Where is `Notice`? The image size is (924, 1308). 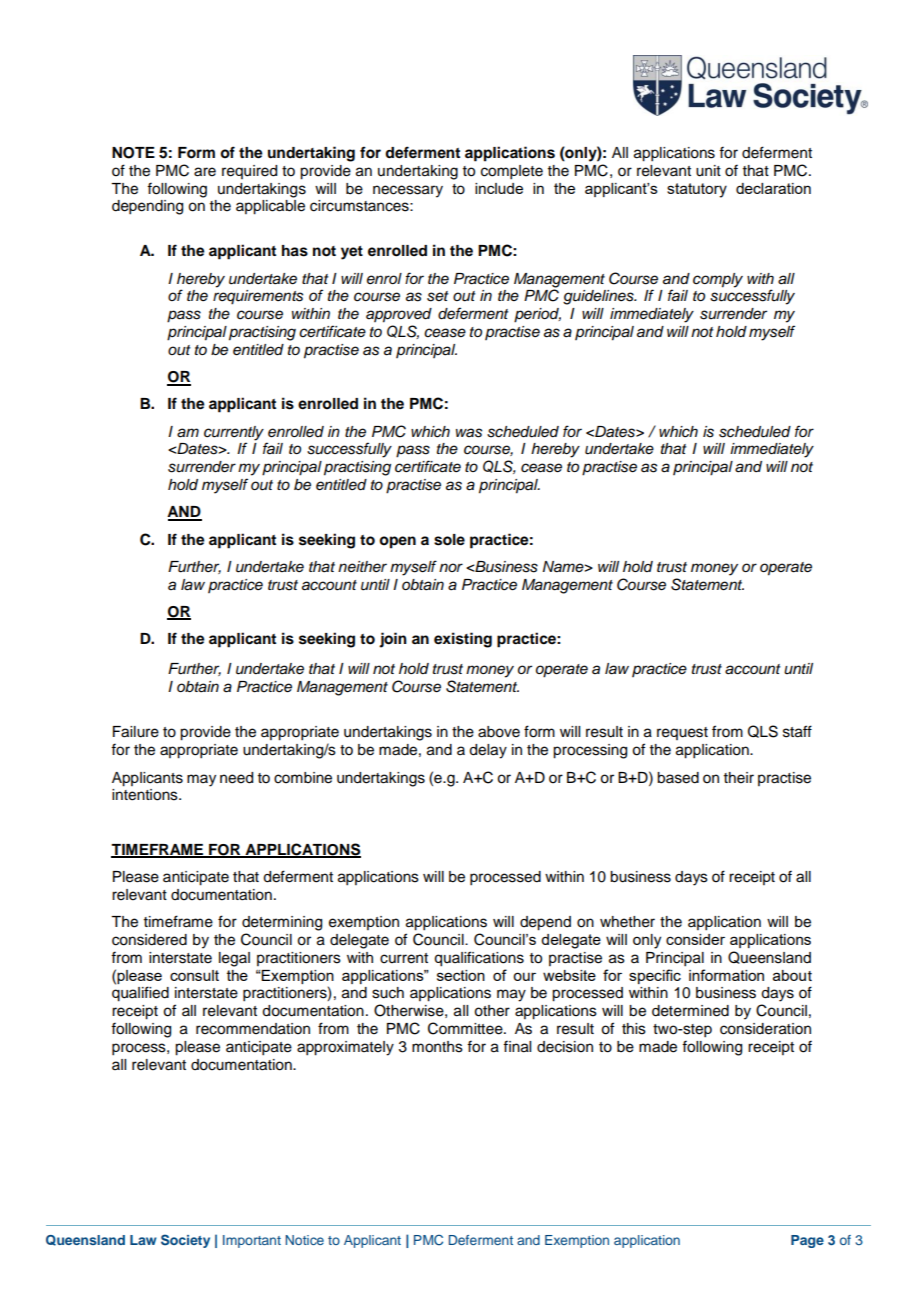
Notice is located at coordinates (304, 1240).
